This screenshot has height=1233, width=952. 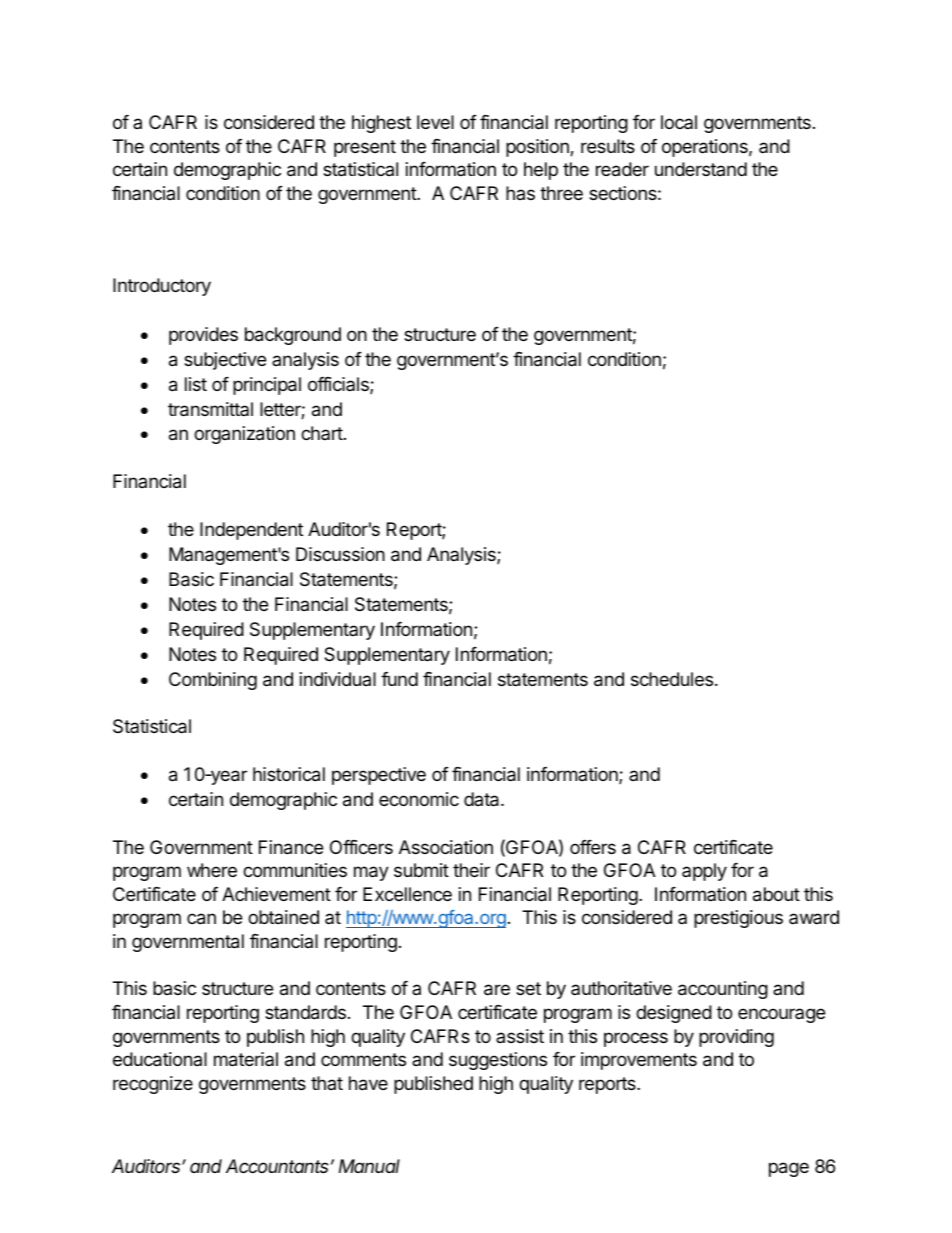 What do you see at coordinates (738, 919) in the screenshot?
I see `prestigious` at bounding box center [738, 919].
